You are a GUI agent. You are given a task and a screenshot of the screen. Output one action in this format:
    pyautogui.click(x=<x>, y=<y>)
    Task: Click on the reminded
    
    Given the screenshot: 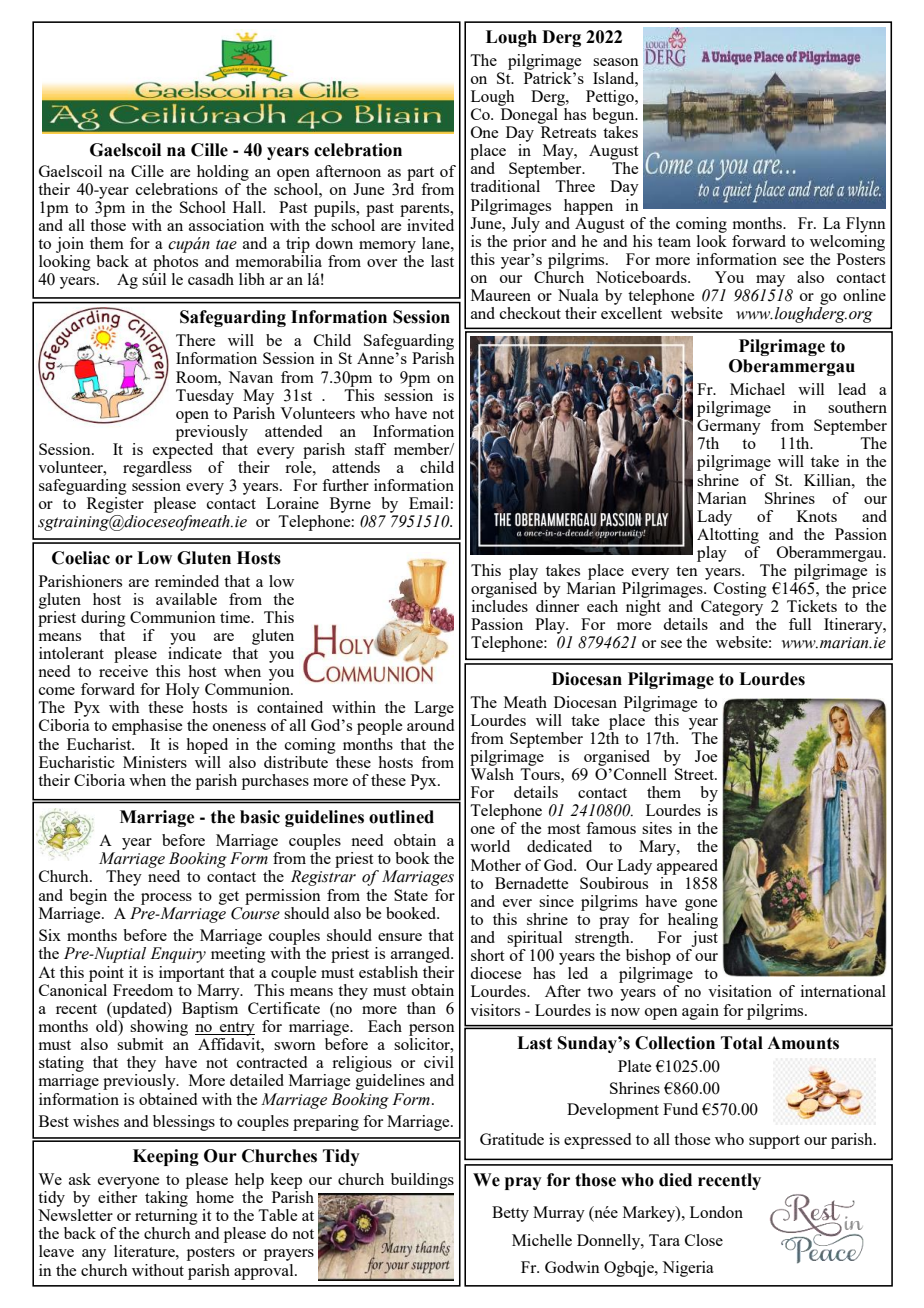 What is the action you would take?
    pyautogui.click(x=187, y=581)
